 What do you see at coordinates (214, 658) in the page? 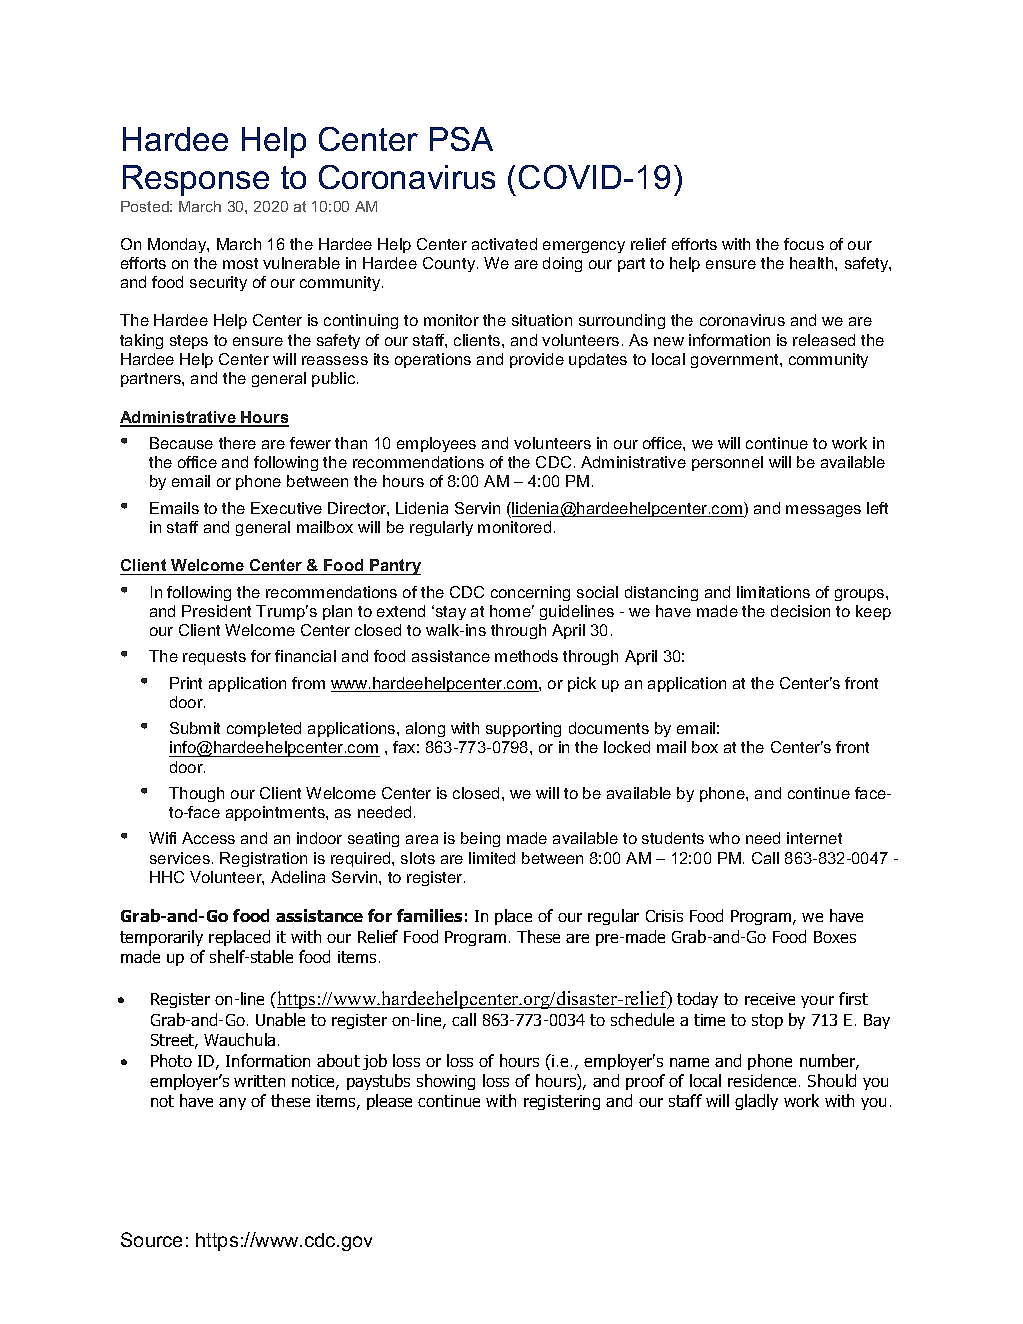
I see `requests` at bounding box center [214, 658].
